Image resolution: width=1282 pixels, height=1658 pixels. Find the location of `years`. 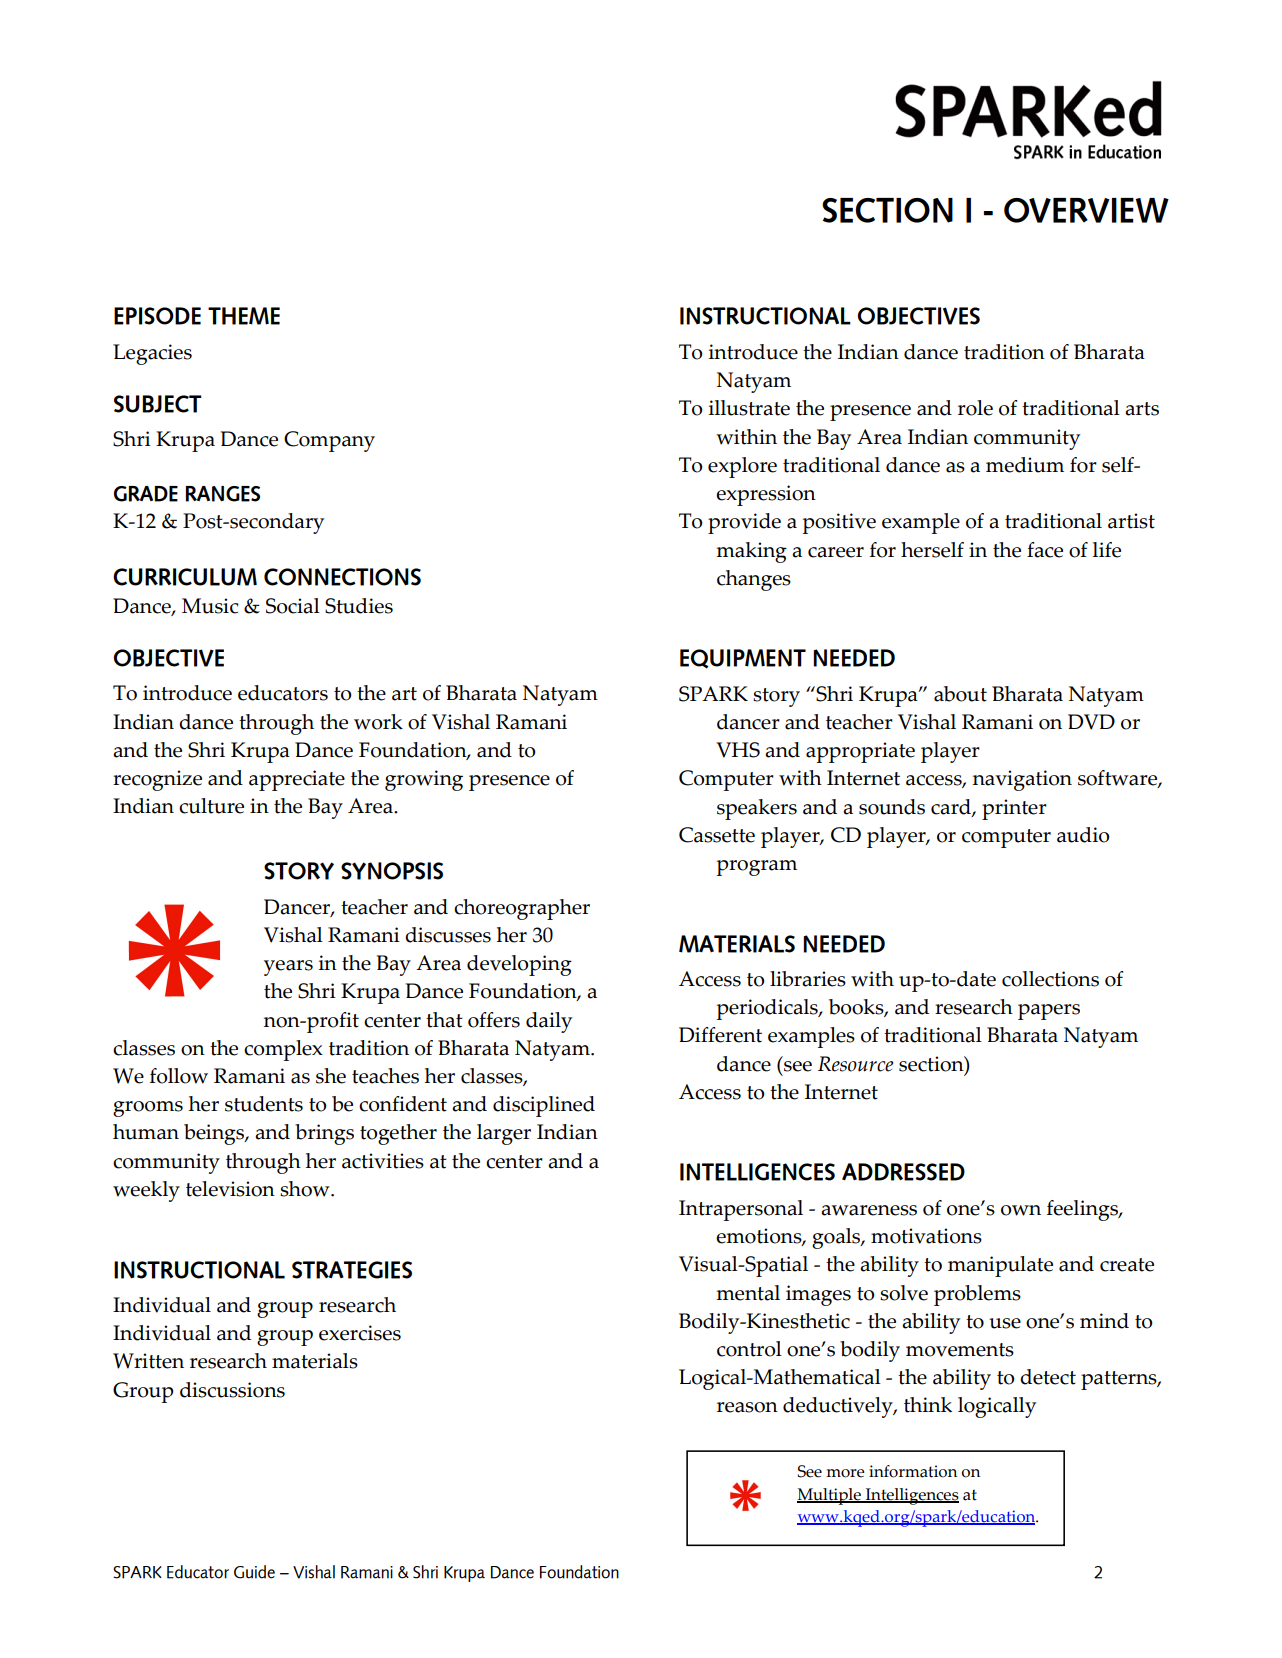

years is located at coordinates (288, 968).
